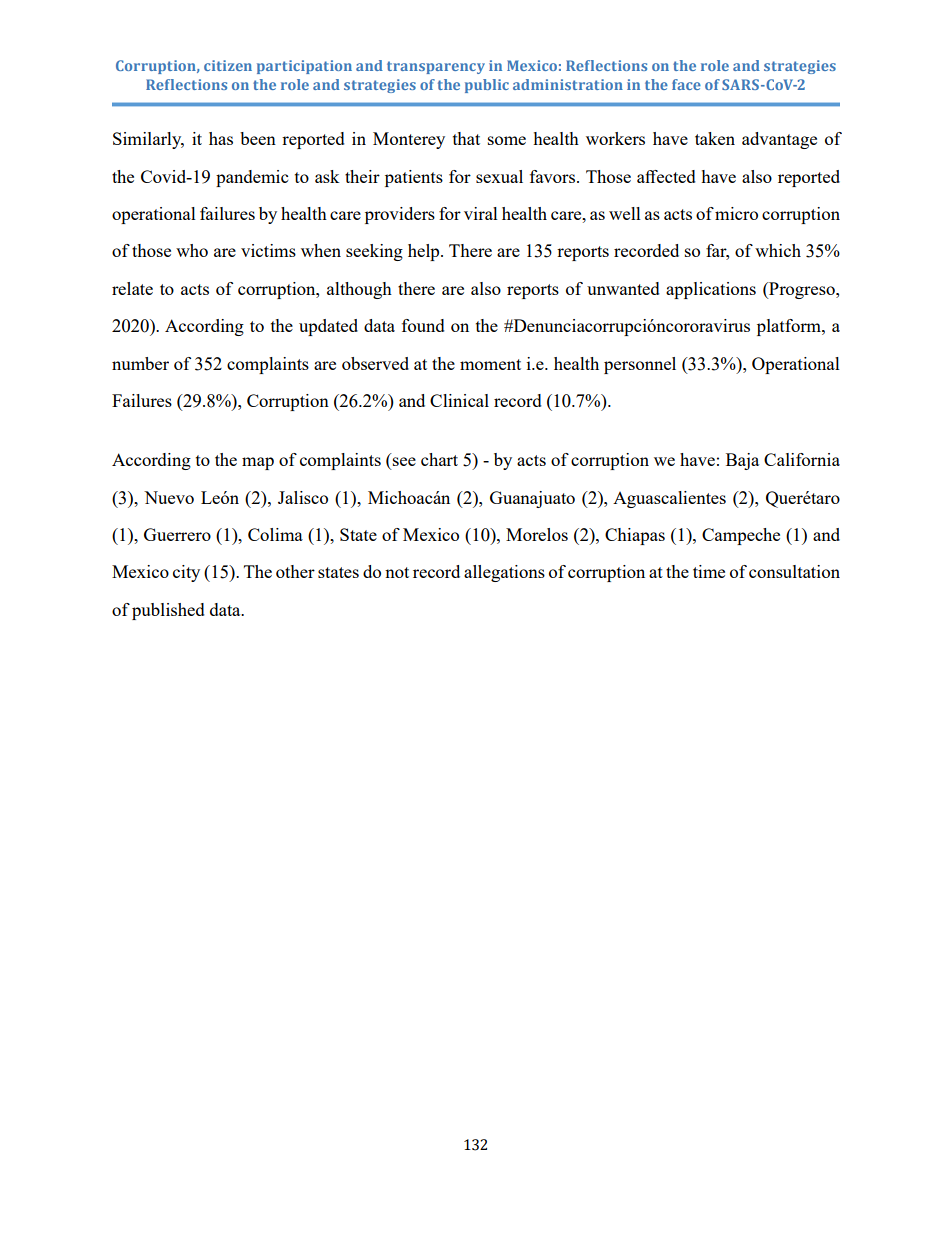 The image size is (952, 1233). I want to click on who, so click(192, 250).
